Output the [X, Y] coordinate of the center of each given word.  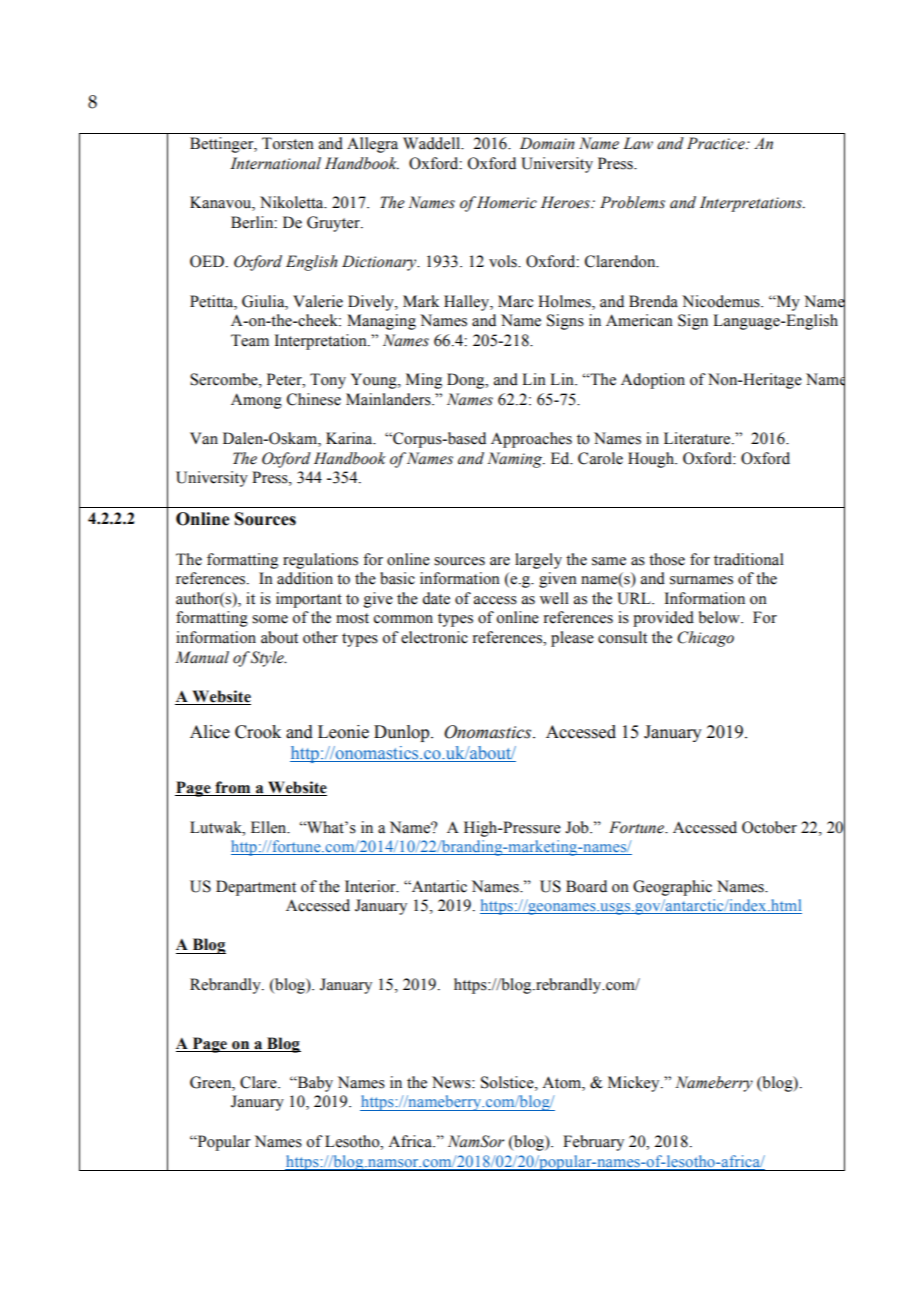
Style [268, 659]
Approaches [531, 440]
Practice [717, 143]
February [593, 1143]
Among [256, 401]
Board [586, 886]
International [275, 163]
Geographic [672, 888]
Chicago [705, 639]
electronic [434, 637]
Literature [698, 438]
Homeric [507, 202]
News [452, 1082]
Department [256, 888]
